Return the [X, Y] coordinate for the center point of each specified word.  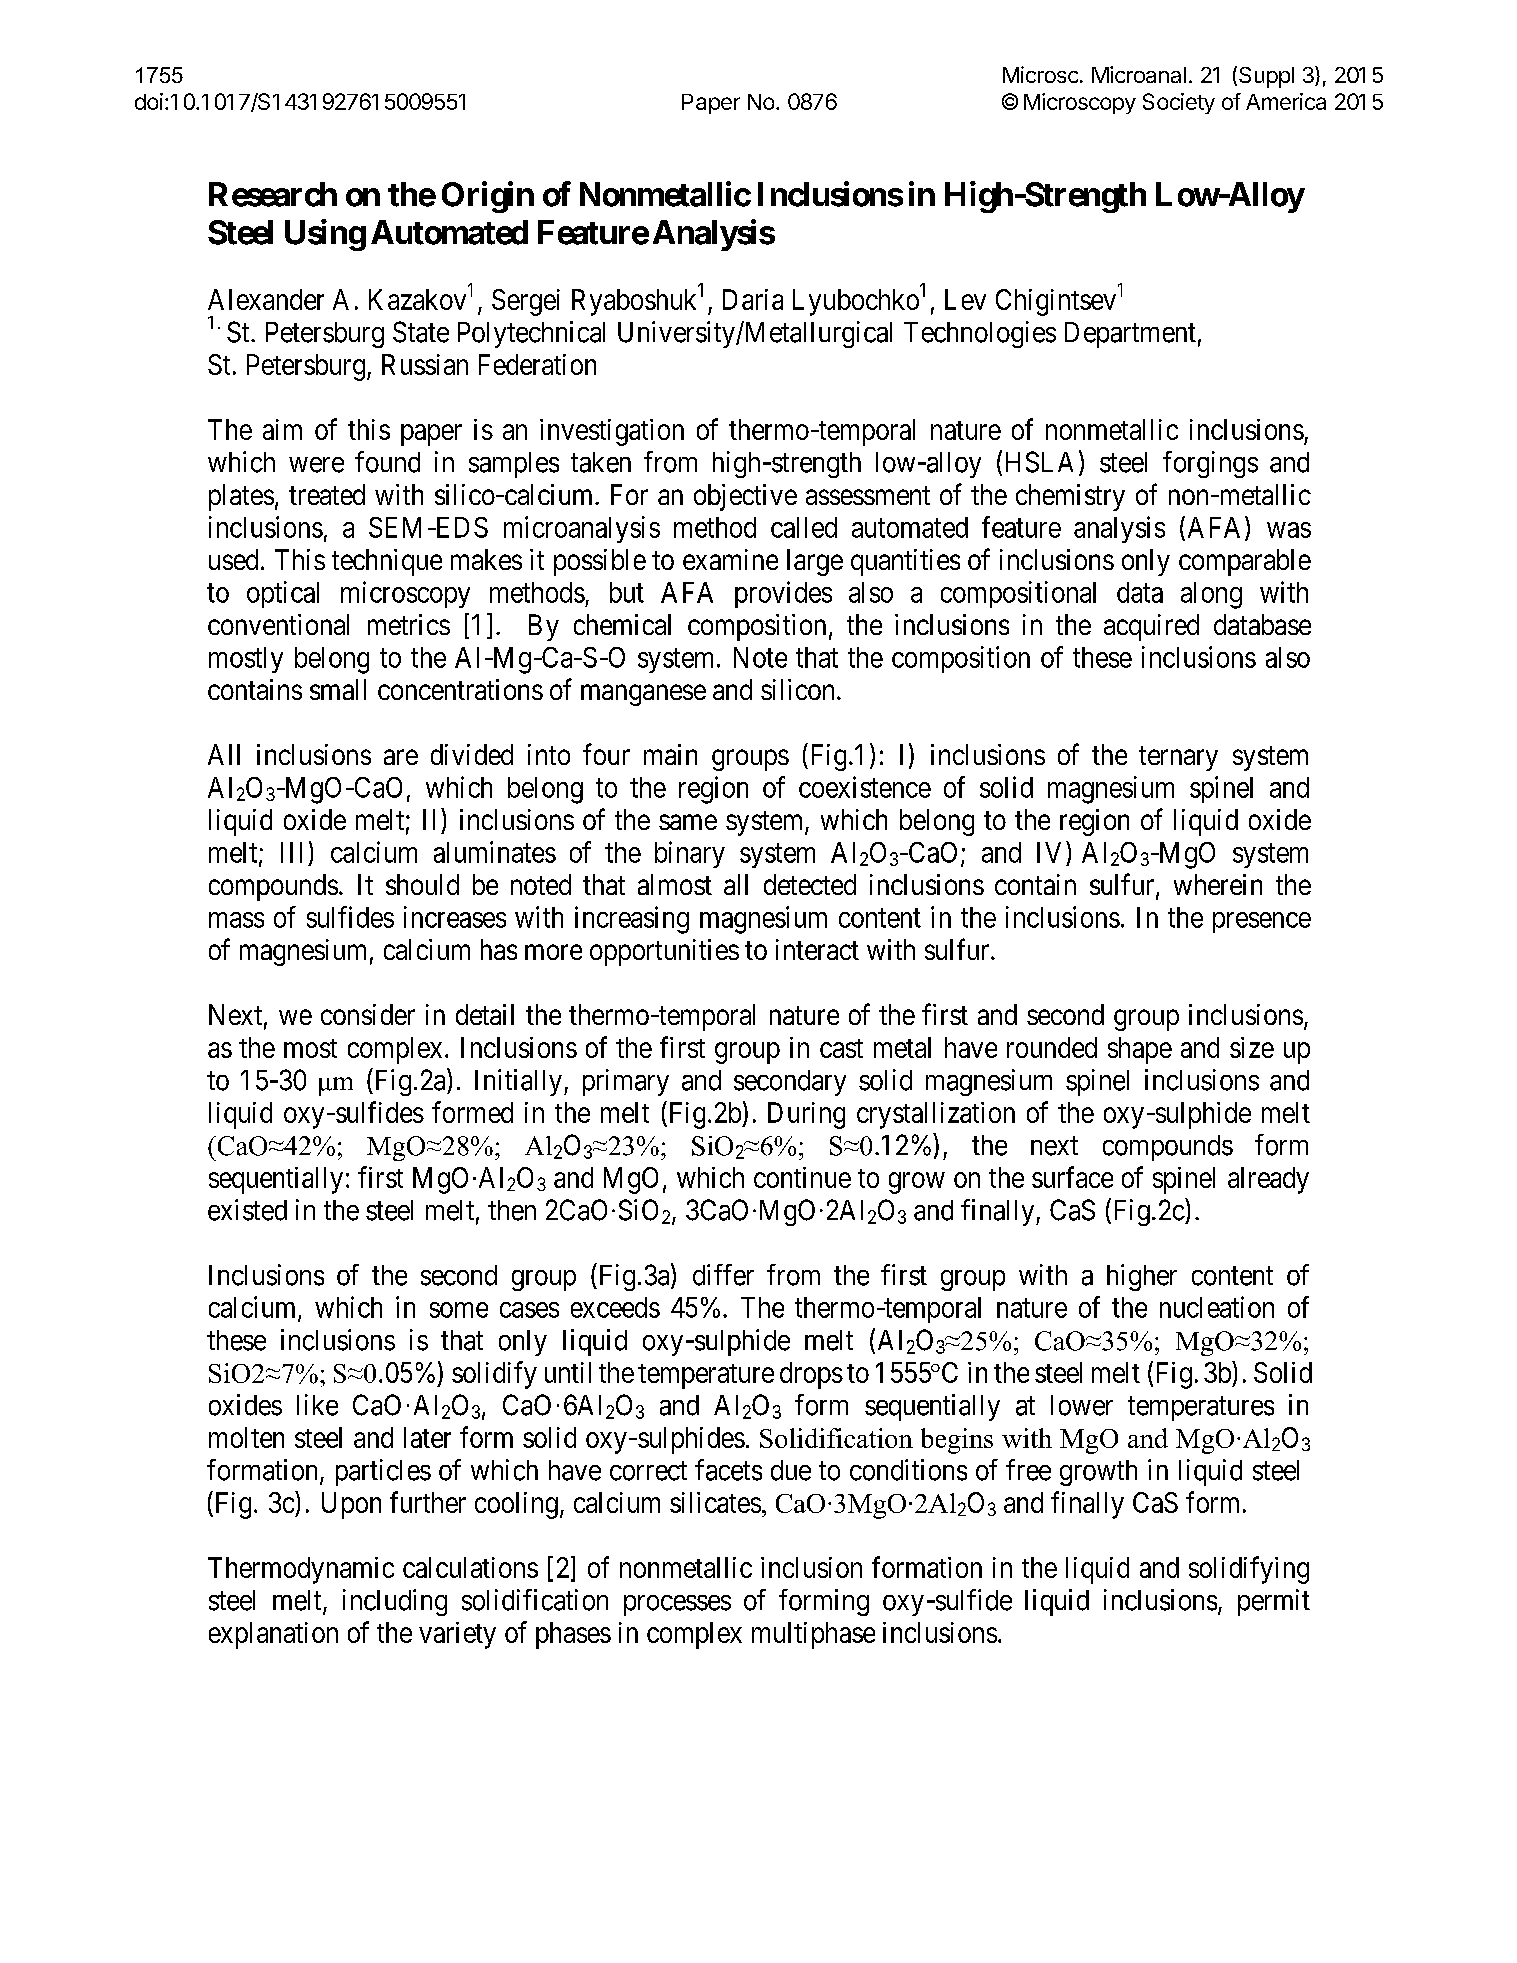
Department [1130, 335]
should [422, 884]
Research [273, 194]
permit [1274, 1602]
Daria [753, 299]
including [395, 1602]
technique [387, 562]
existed [247, 1210]
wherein [1218, 884]
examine [730, 559]
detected [810, 884]
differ [723, 1275]
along [1211, 595]
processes [677, 1605]
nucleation [1217, 1307]
